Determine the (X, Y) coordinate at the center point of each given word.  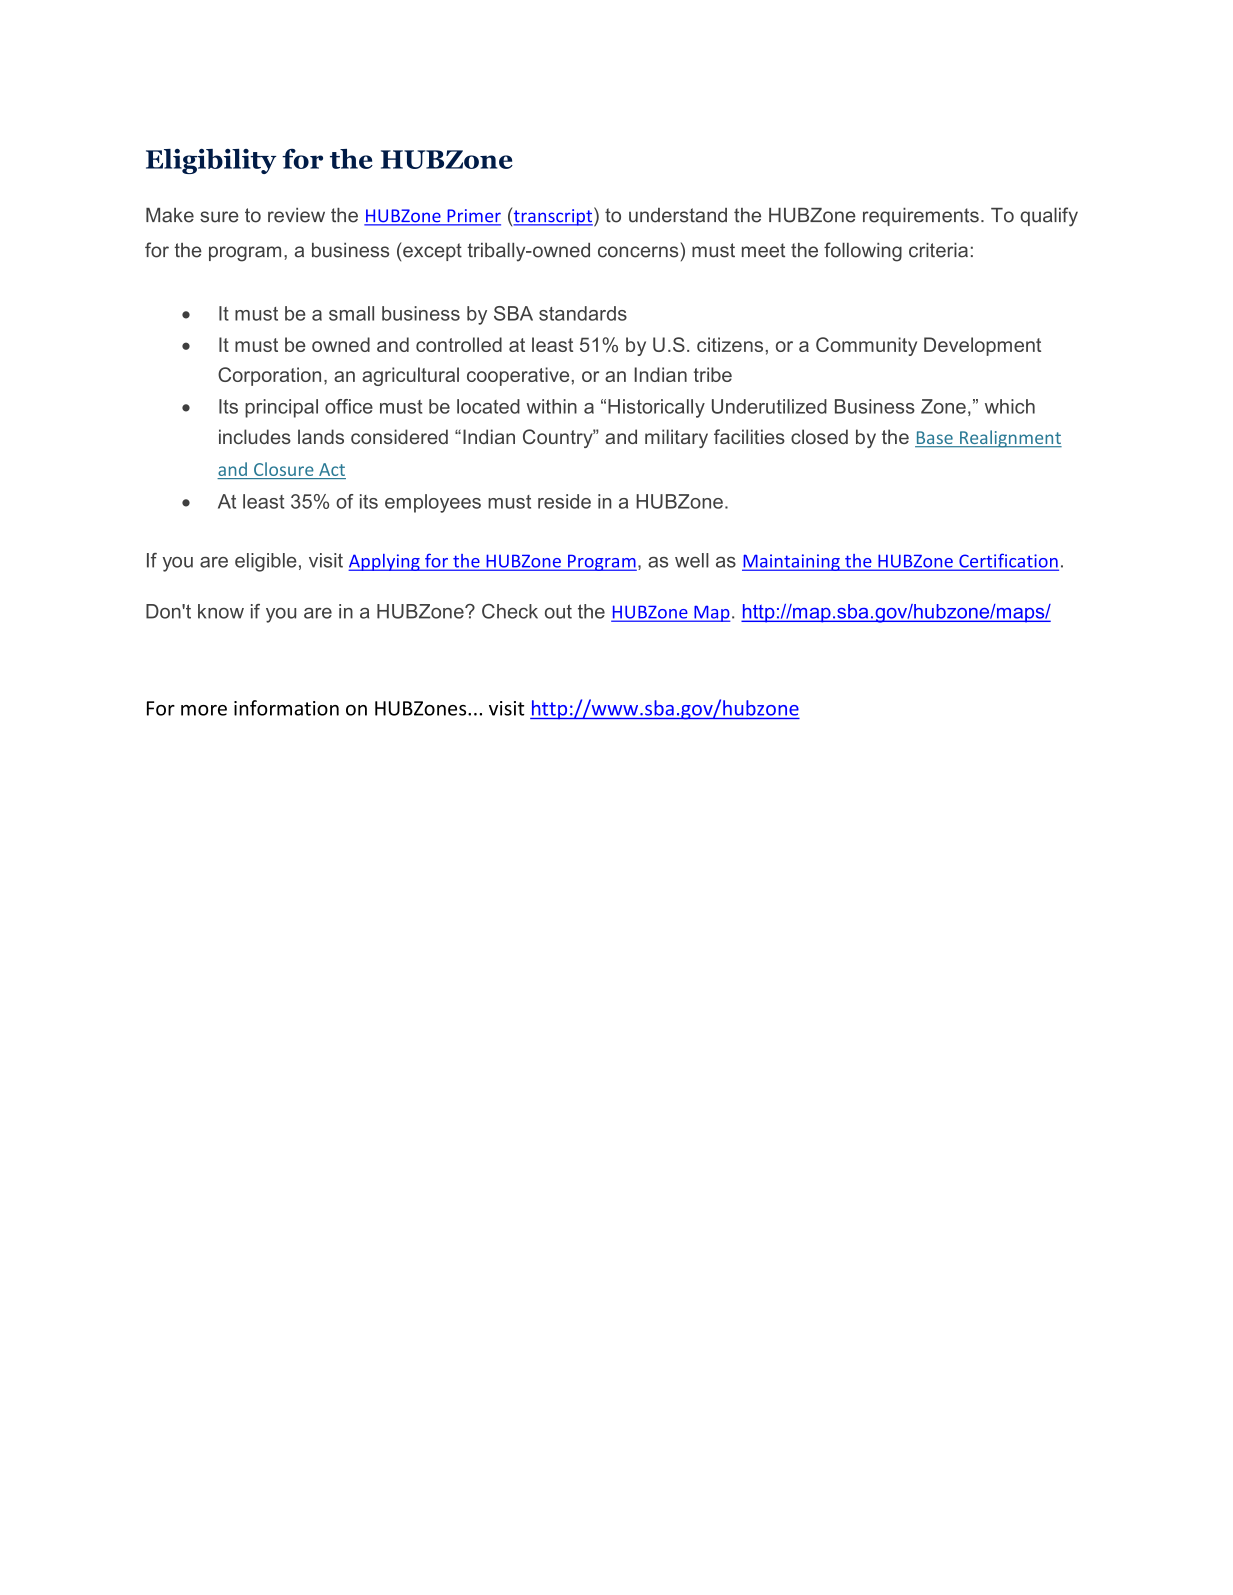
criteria (938, 250)
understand (678, 215)
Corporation (269, 376)
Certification (1008, 561)
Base (935, 439)
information (286, 708)
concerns (638, 252)
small (351, 313)
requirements (921, 217)
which (1010, 406)
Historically (656, 408)
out (558, 611)
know (221, 611)
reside (564, 501)
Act (332, 469)
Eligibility (211, 161)
